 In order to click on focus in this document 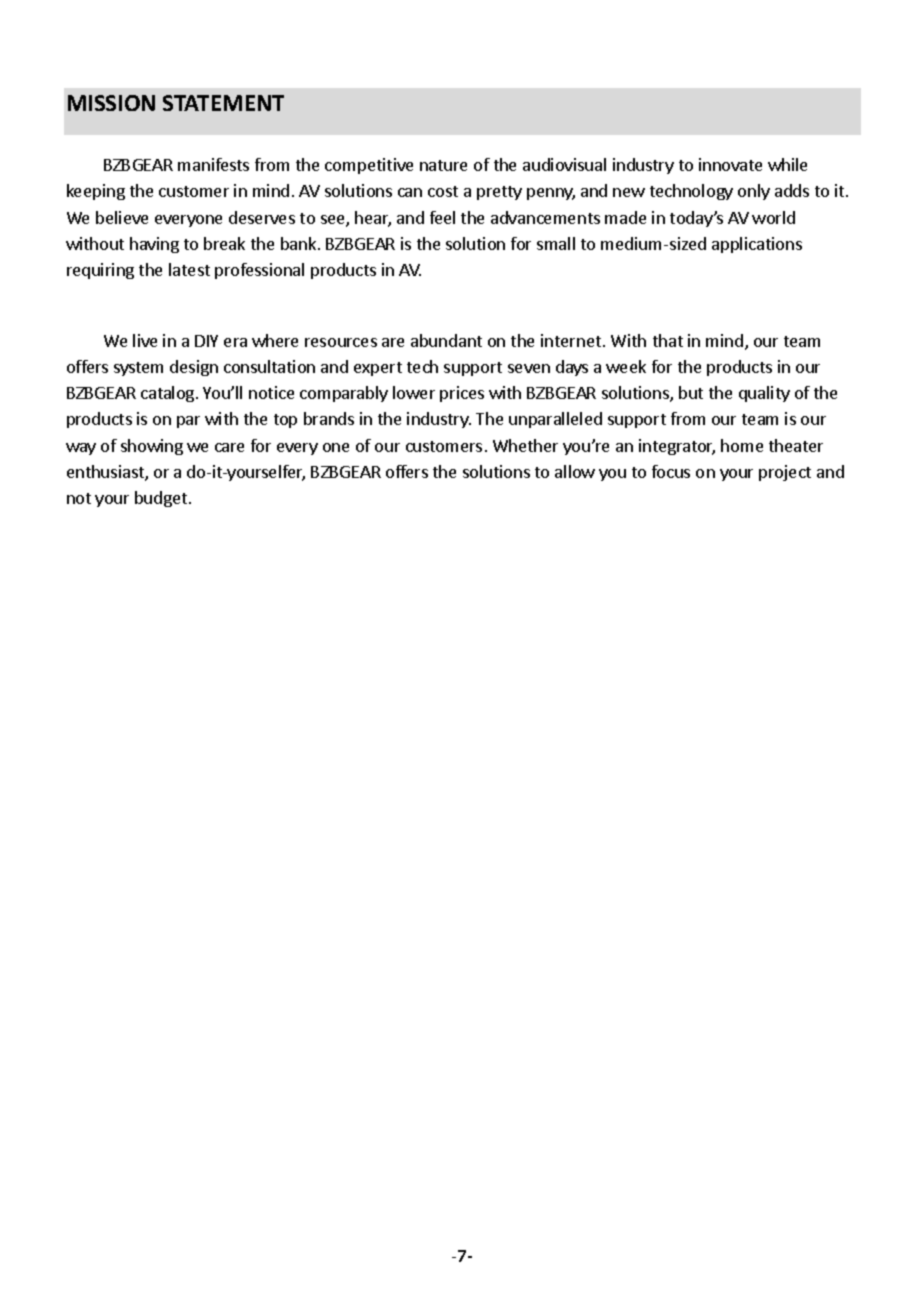, I will do `click(671, 471)`.
